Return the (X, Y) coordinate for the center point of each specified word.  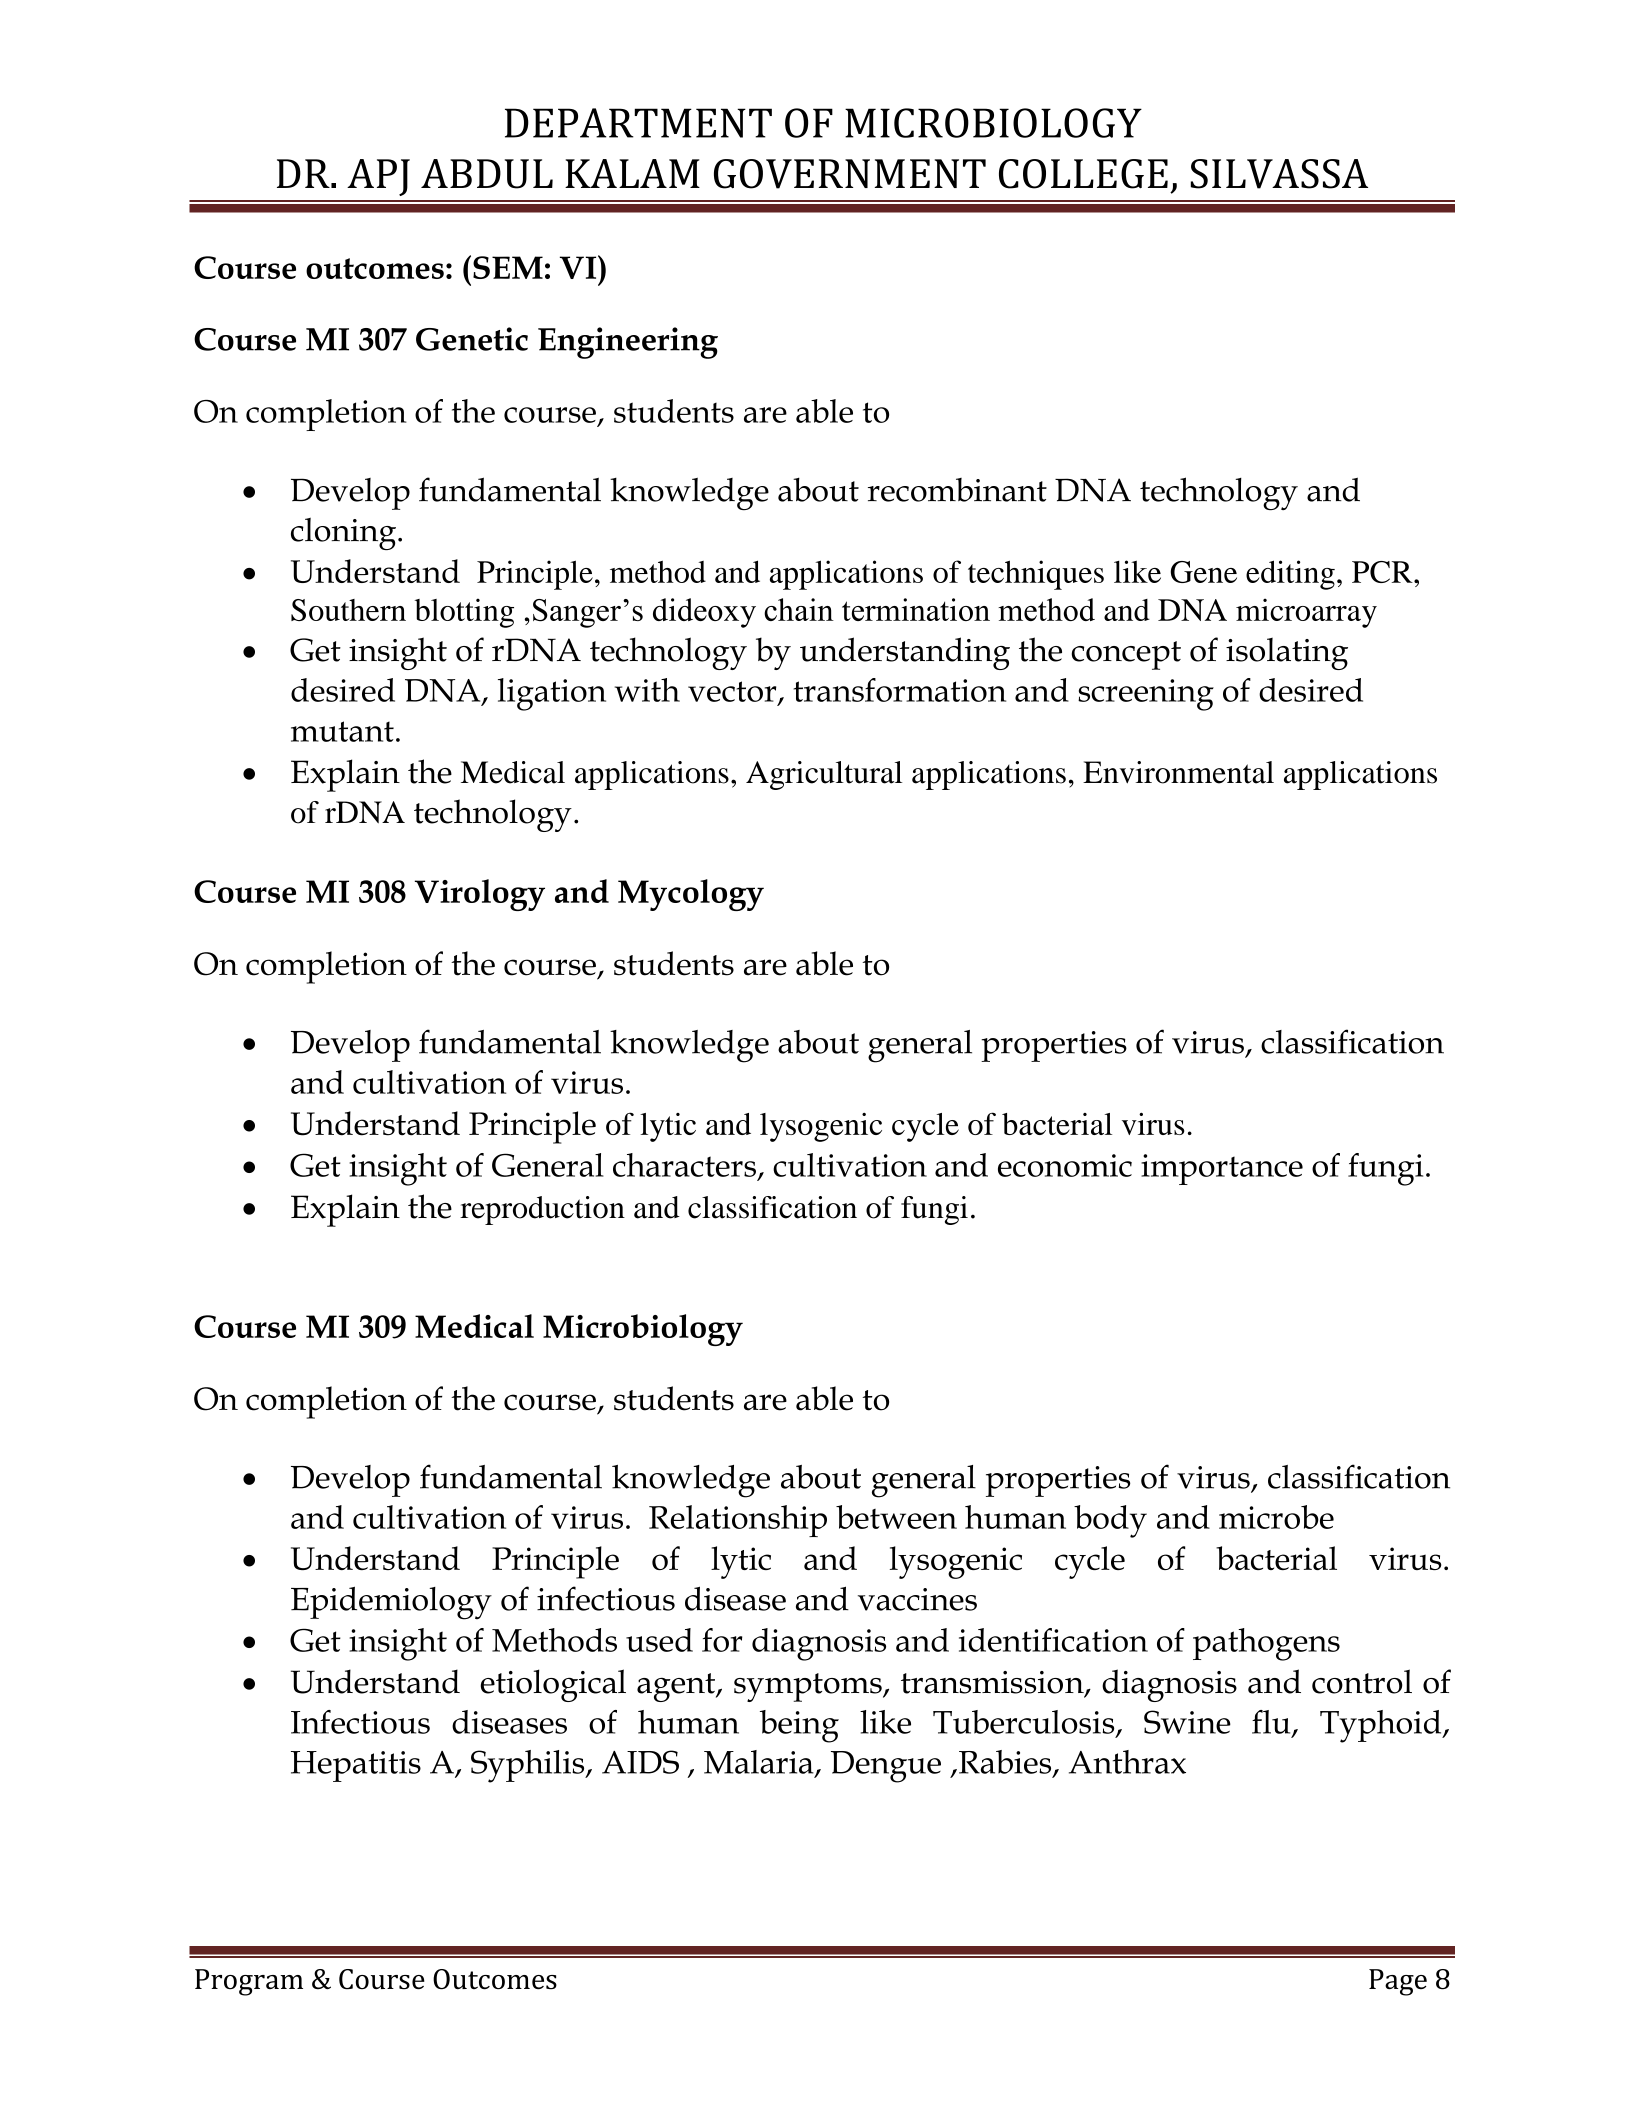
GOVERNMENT (850, 174)
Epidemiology (391, 1603)
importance (1222, 1169)
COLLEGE (1083, 174)
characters (684, 1165)
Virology (480, 895)
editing (1290, 575)
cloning (345, 534)
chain (799, 609)
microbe (1276, 1517)
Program (249, 1982)
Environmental (1178, 772)
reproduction (542, 1210)
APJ (378, 177)
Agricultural (824, 775)
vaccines (917, 1599)
